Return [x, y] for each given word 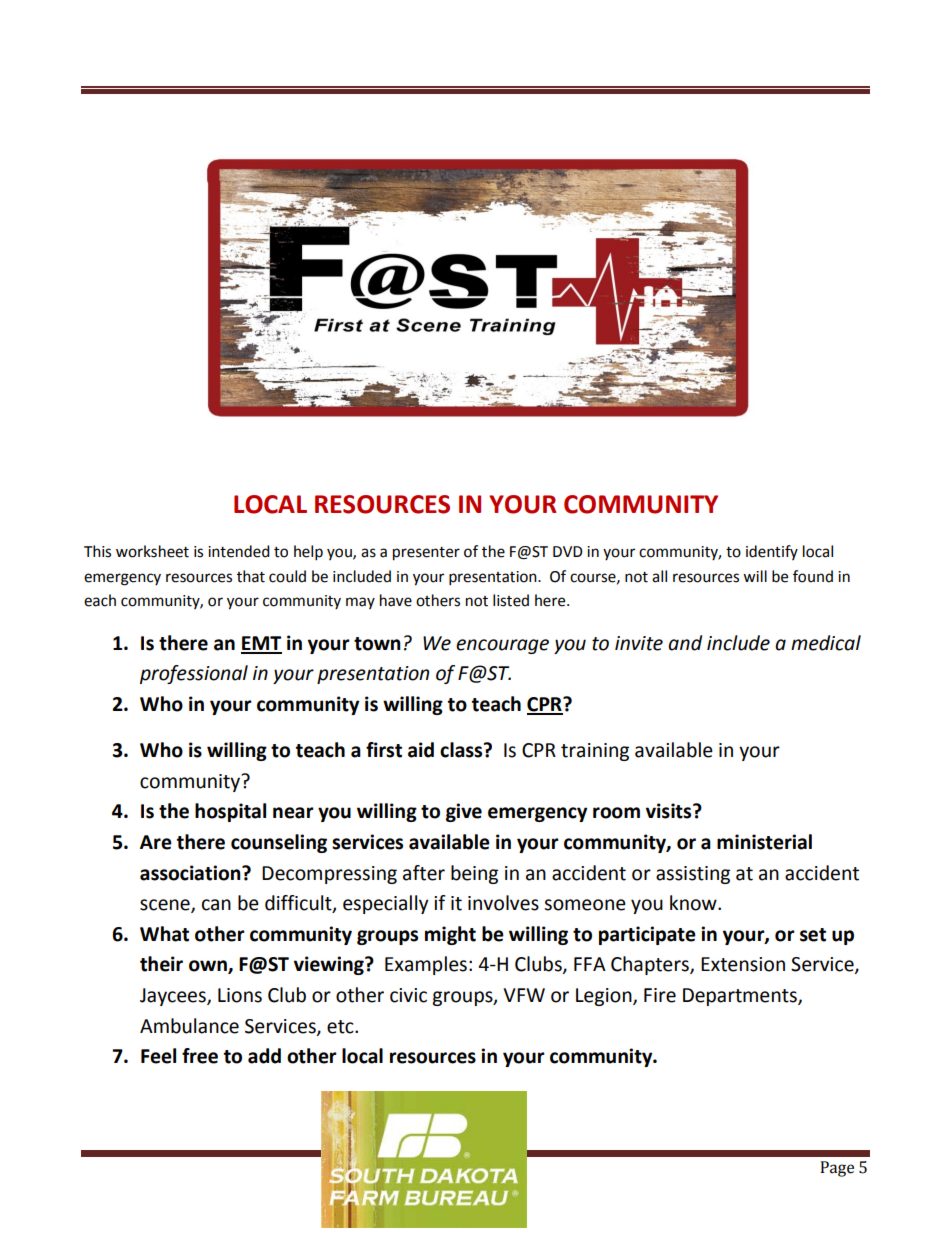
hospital [230, 812]
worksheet [152, 551]
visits [670, 811]
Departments [741, 997]
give [464, 812]
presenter [426, 554]
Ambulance [189, 1026]
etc [341, 1027]
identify [772, 552]
